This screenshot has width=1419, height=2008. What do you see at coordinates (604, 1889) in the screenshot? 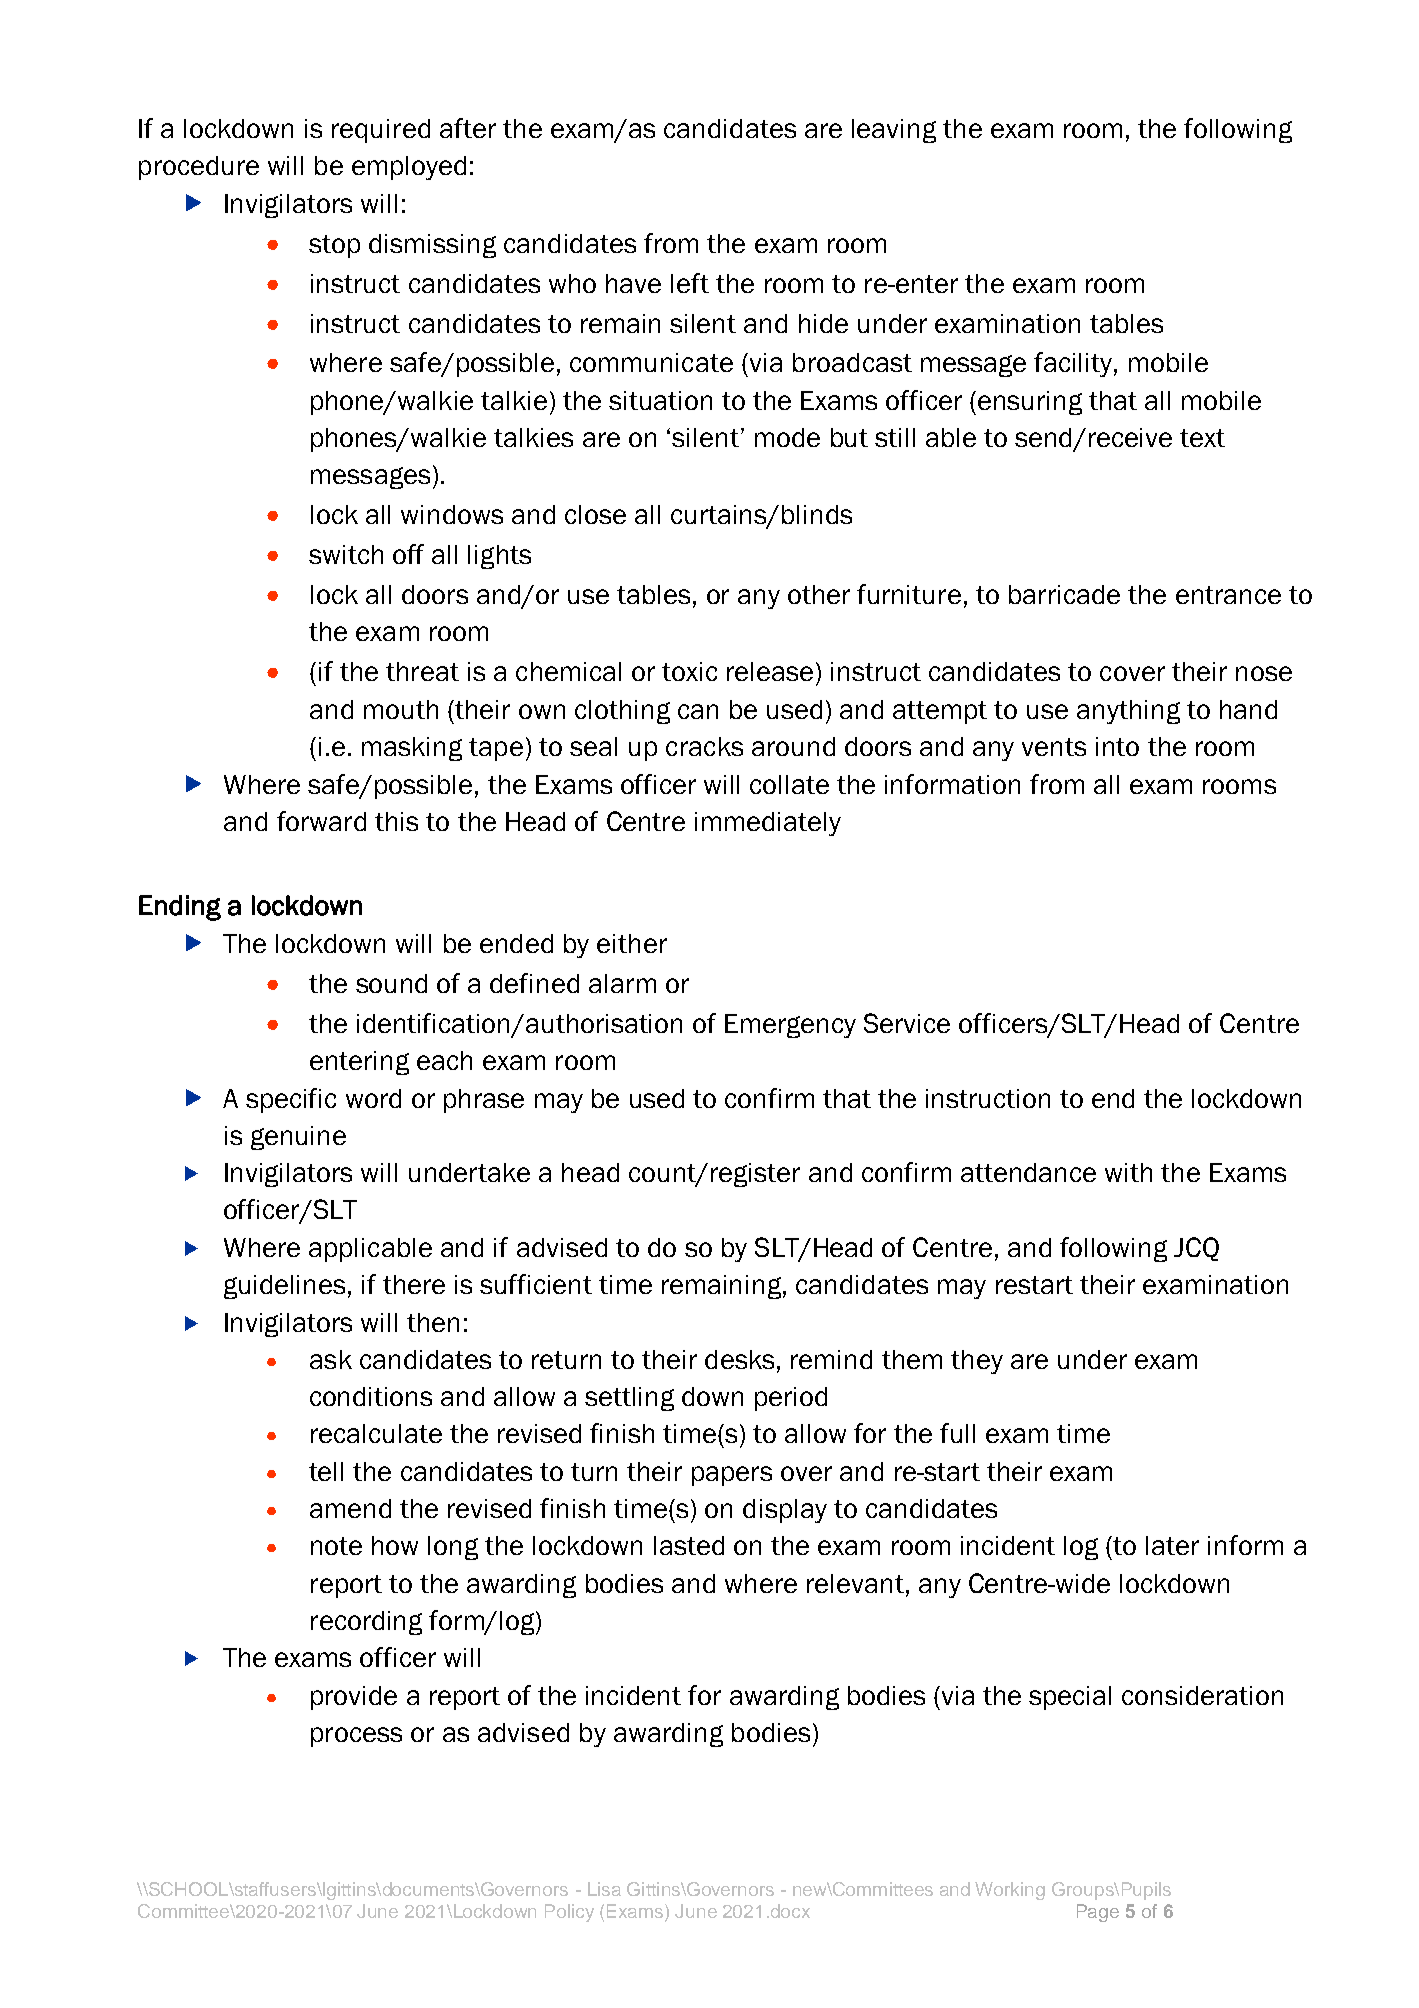
I see `Lisa` at bounding box center [604, 1889].
